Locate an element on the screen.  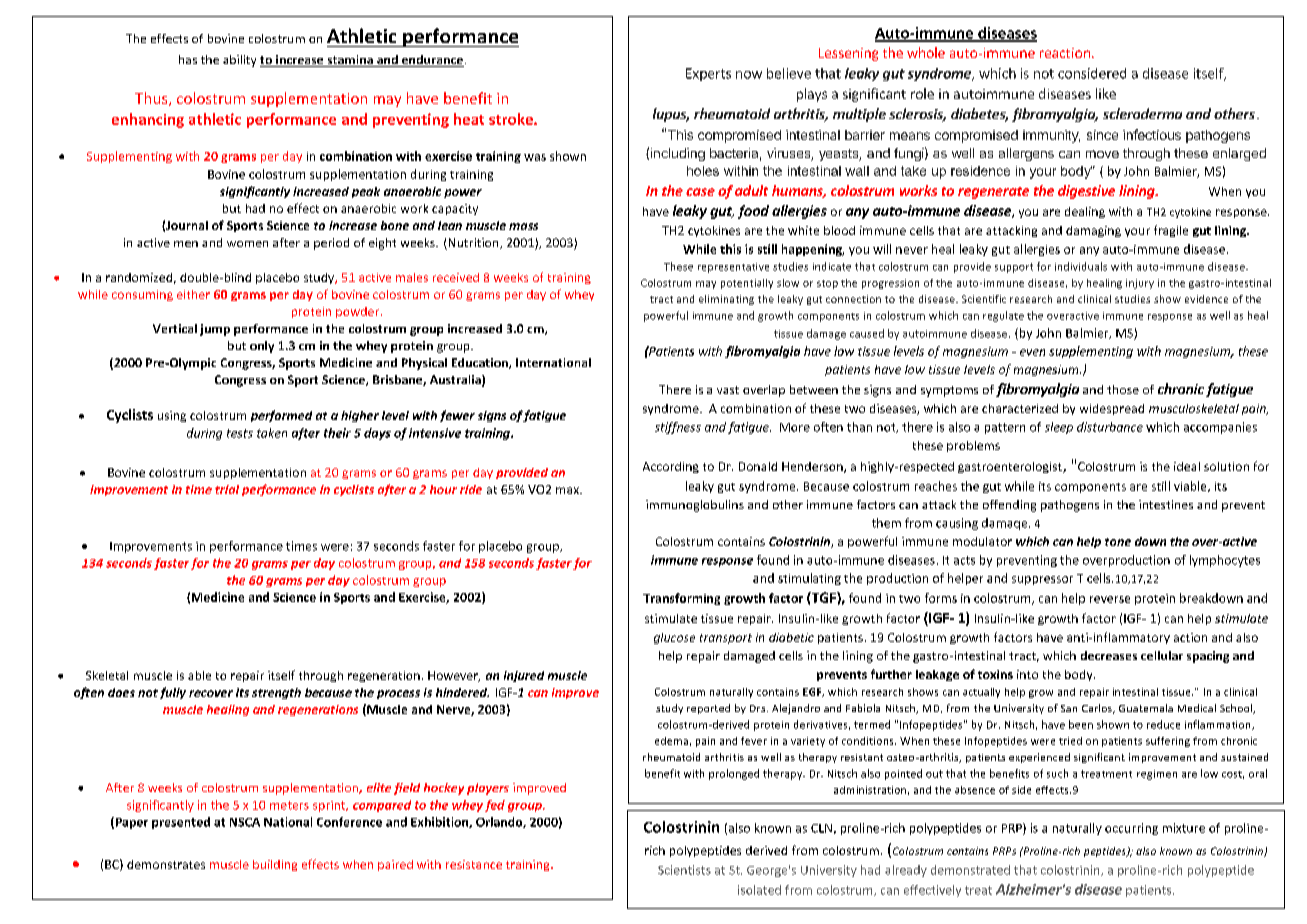
ability is located at coordinates (239, 61).
